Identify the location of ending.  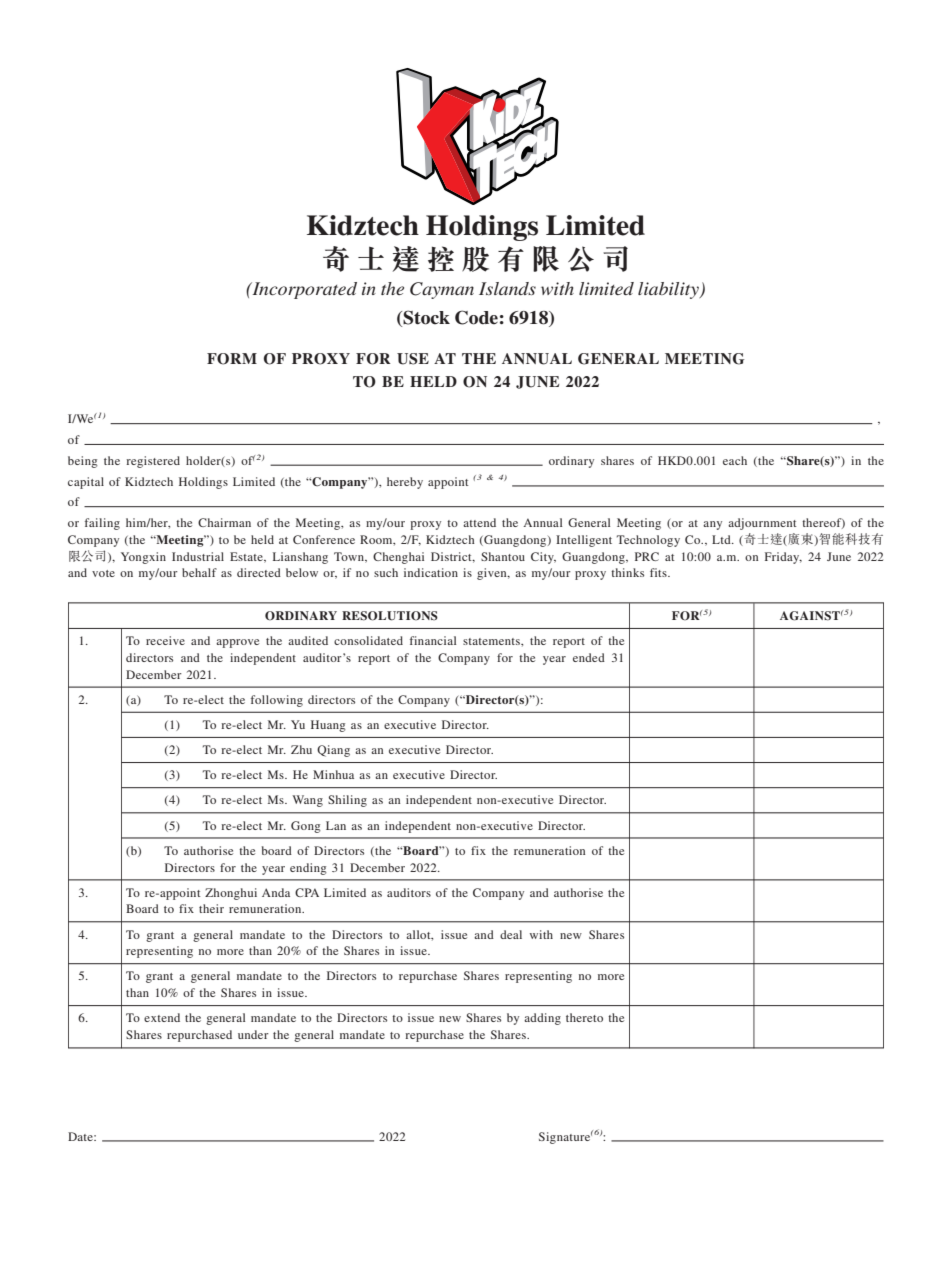
(308, 869).
